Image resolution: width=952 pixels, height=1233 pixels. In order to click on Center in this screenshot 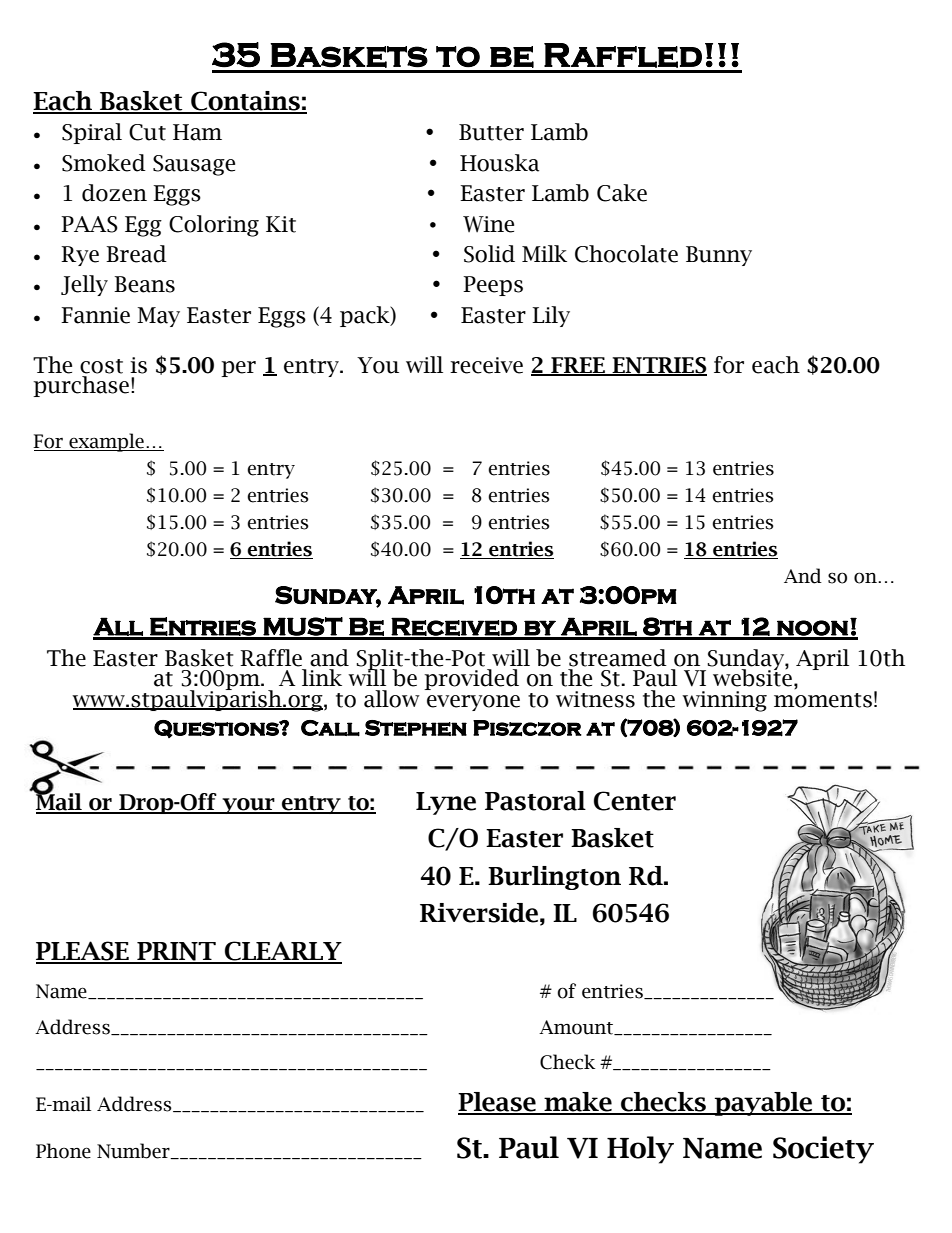, I will do `click(635, 801)`.
